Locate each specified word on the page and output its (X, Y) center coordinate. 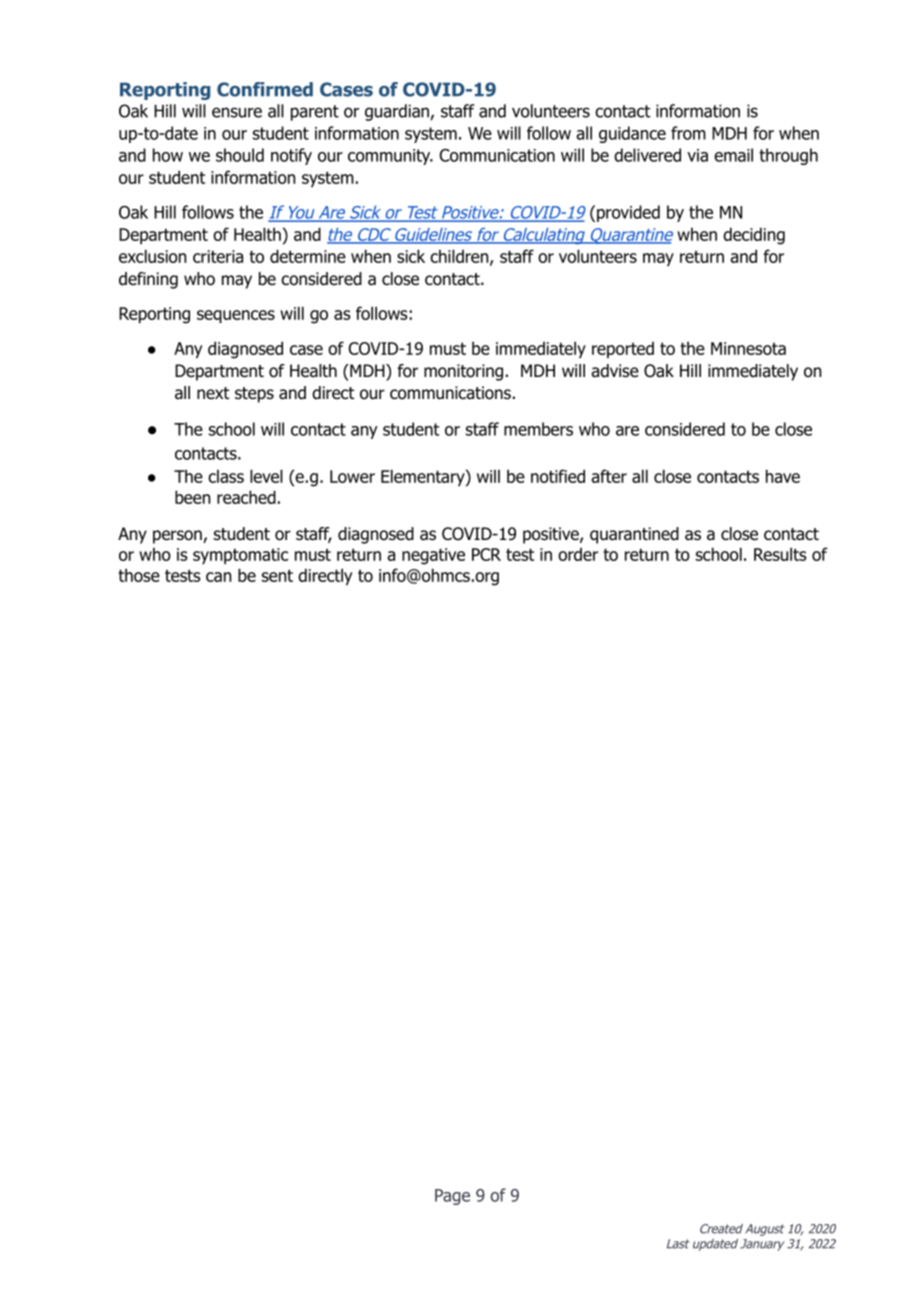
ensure (237, 112)
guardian (397, 112)
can (218, 577)
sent (277, 575)
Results (780, 554)
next (213, 393)
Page (452, 1197)
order (578, 554)
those (139, 575)
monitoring (463, 372)
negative (433, 556)
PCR (486, 554)
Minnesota (748, 348)
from (688, 133)
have (783, 476)
